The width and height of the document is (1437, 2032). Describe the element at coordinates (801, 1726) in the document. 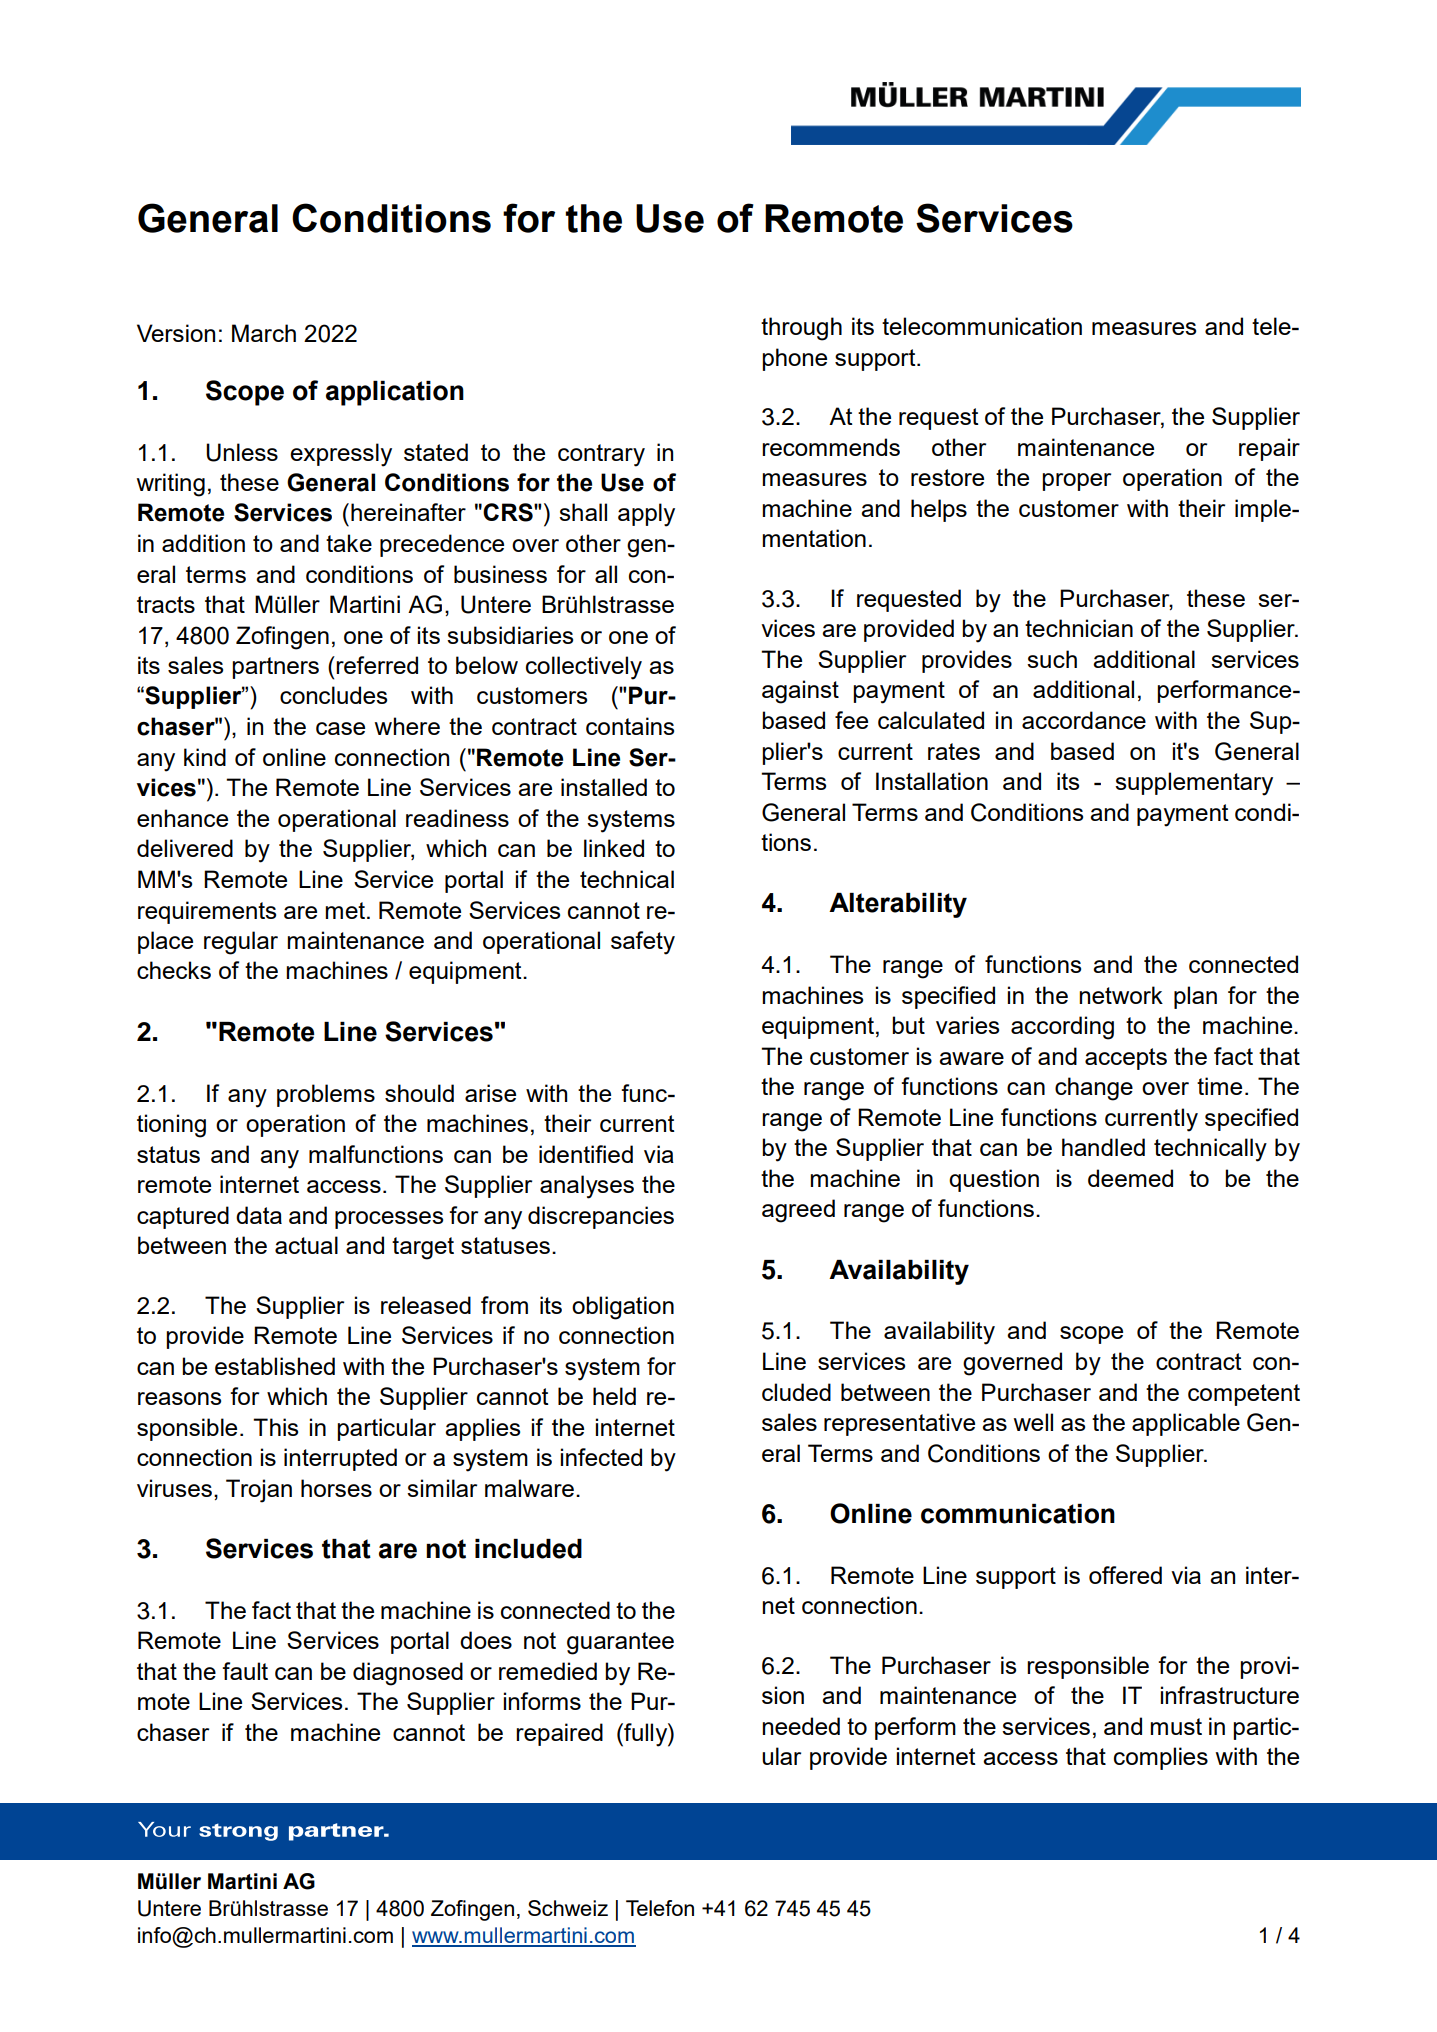

I see `needed` at that location.
